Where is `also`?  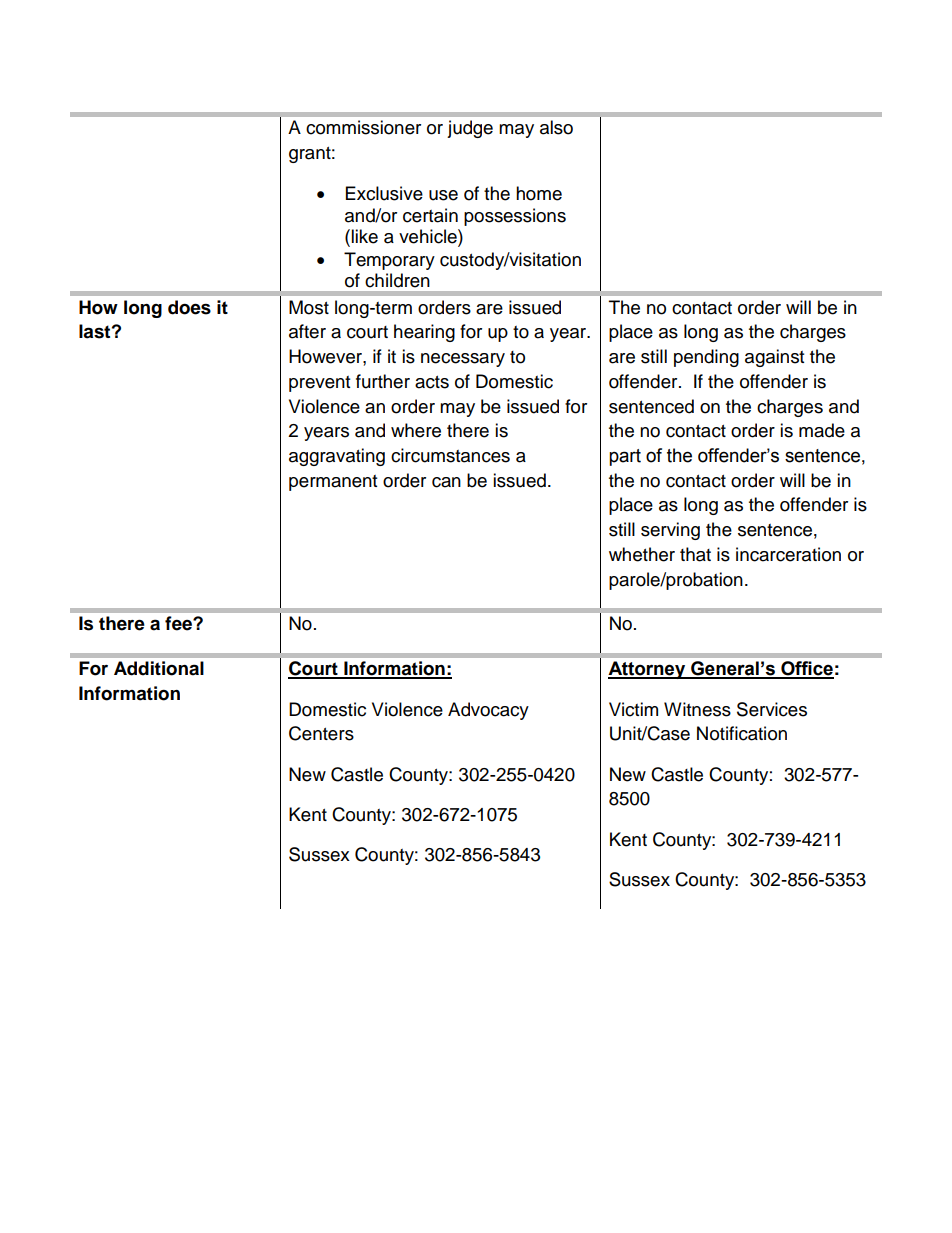
also is located at coordinates (556, 127).
